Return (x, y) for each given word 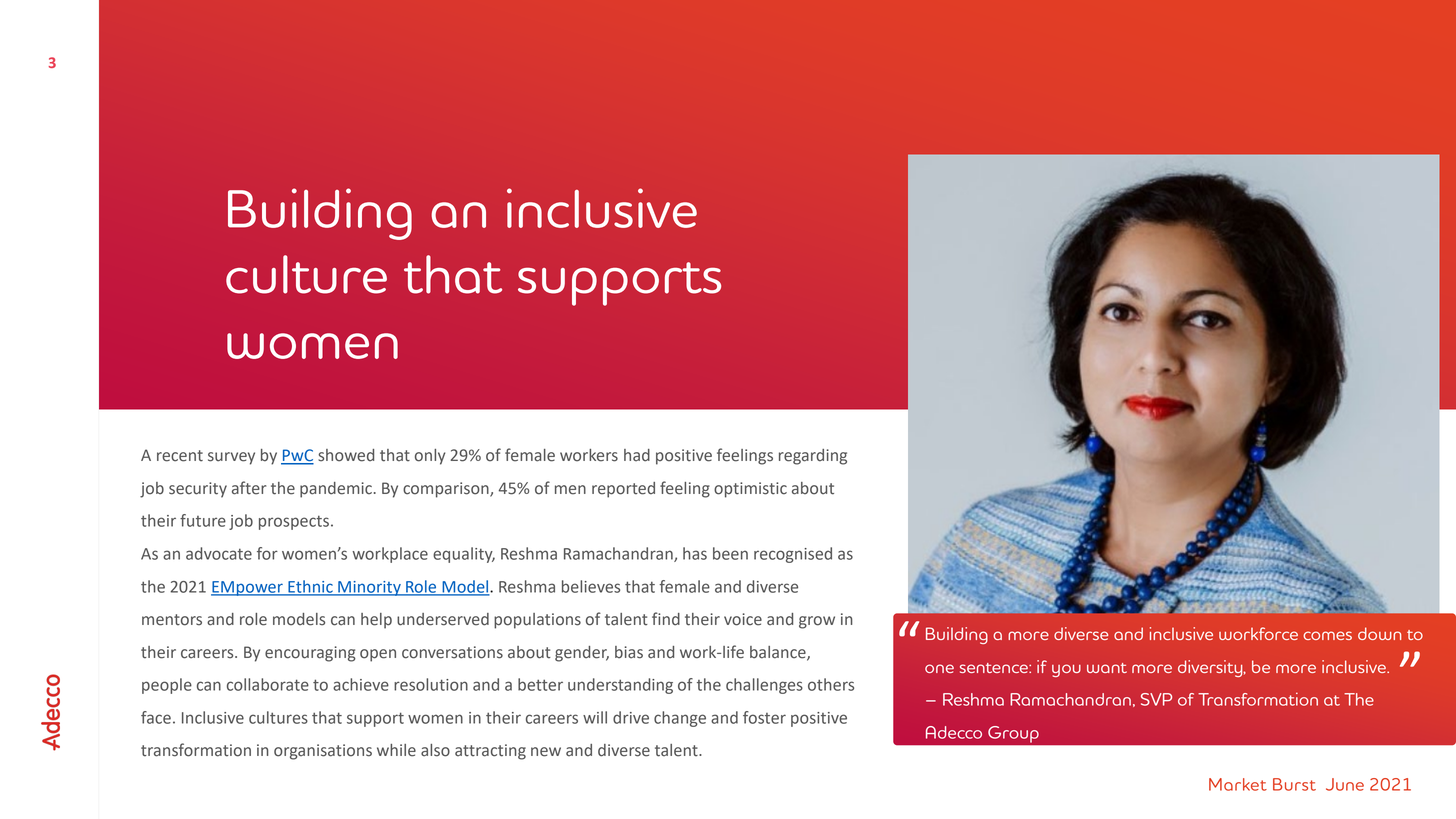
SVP (1156, 699)
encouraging (310, 654)
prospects (294, 522)
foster (764, 717)
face (156, 717)
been (730, 553)
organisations (323, 752)
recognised (793, 555)
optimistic (750, 490)
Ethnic (310, 587)
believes (591, 586)
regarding (813, 457)
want (1107, 668)
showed (346, 455)
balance (779, 653)
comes (1327, 635)
